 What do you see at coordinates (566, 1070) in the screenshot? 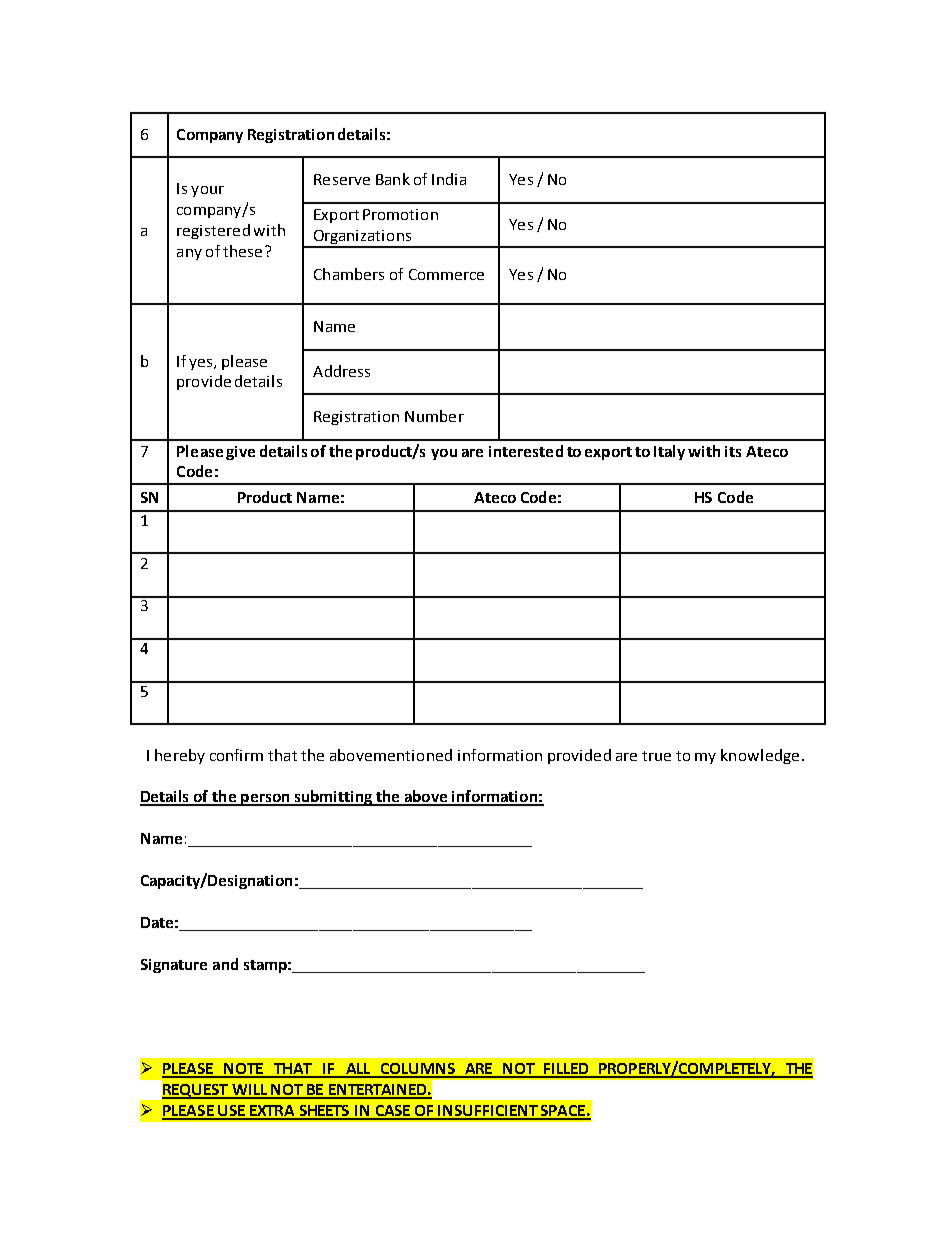
I see `FILLED` at bounding box center [566, 1070].
